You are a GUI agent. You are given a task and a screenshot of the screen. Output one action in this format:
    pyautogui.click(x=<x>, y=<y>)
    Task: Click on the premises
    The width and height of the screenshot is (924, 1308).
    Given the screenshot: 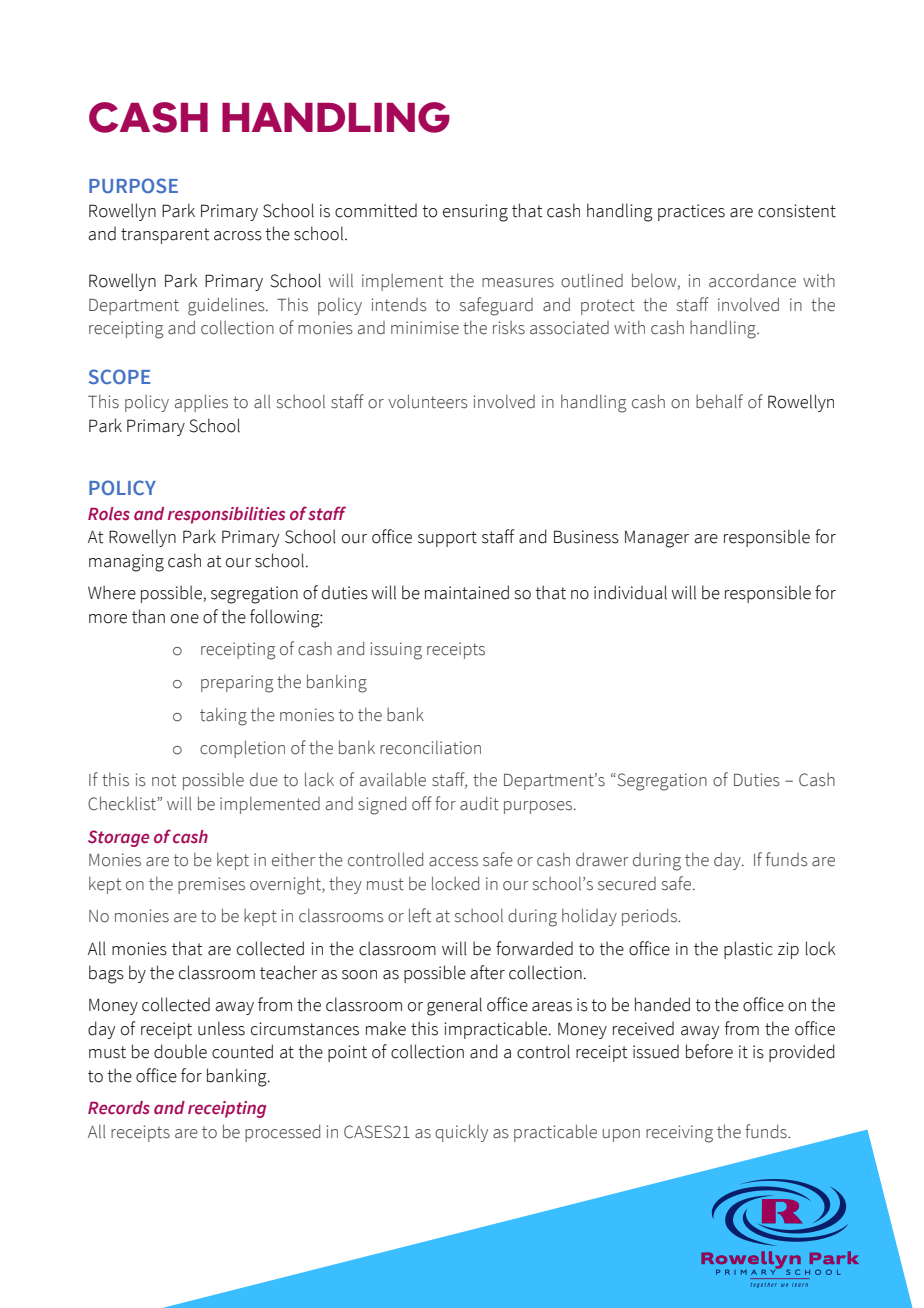 What is the action you would take?
    pyautogui.click(x=211, y=885)
